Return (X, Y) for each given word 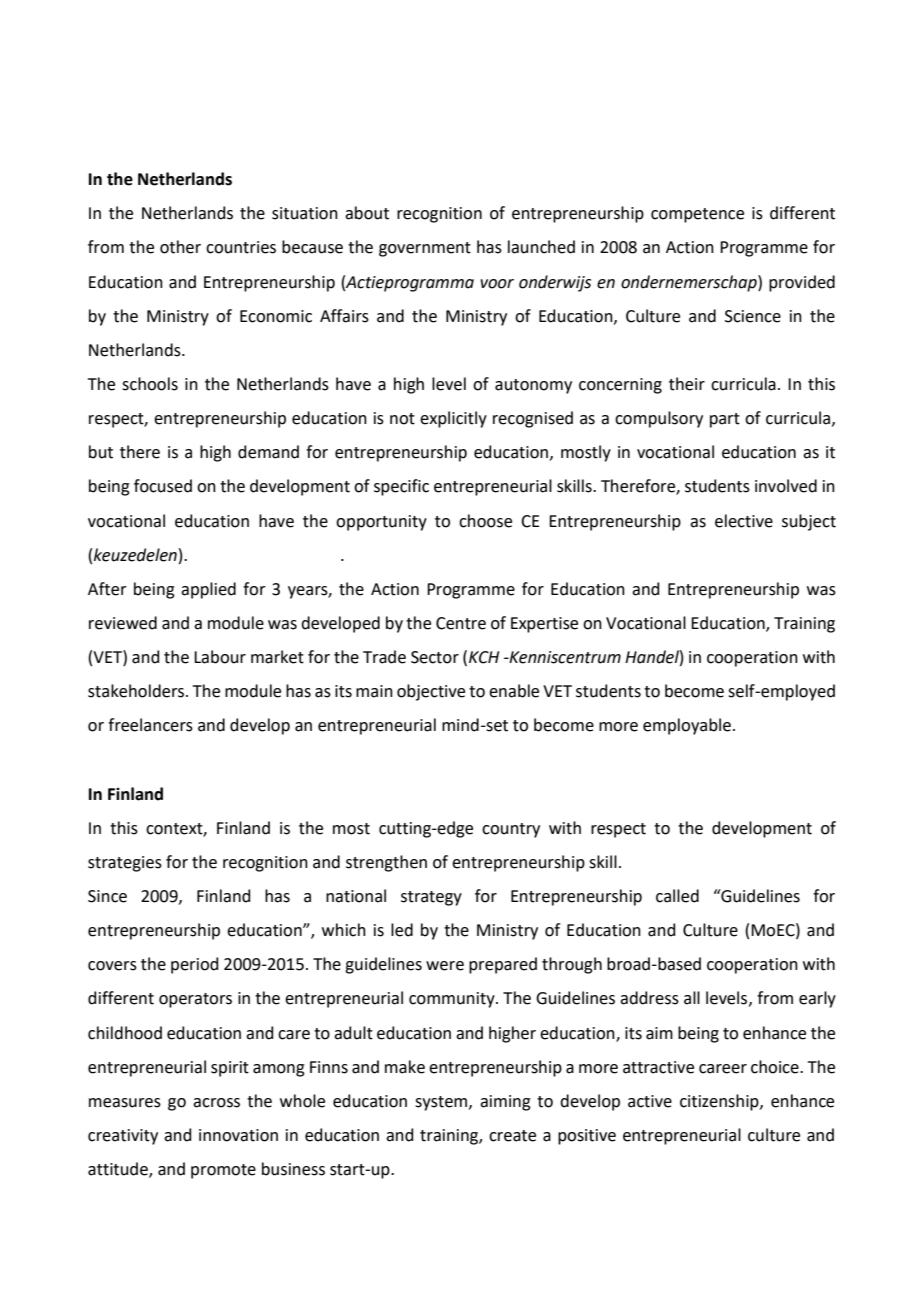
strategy (431, 898)
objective (431, 692)
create (512, 1136)
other (180, 247)
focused (163, 486)
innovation (238, 1135)
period (195, 965)
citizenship (720, 1102)
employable (687, 726)
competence (697, 215)
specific (401, 487)
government (425, 249)
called (677, 896)
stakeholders (137, 691)
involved (786, 486)
